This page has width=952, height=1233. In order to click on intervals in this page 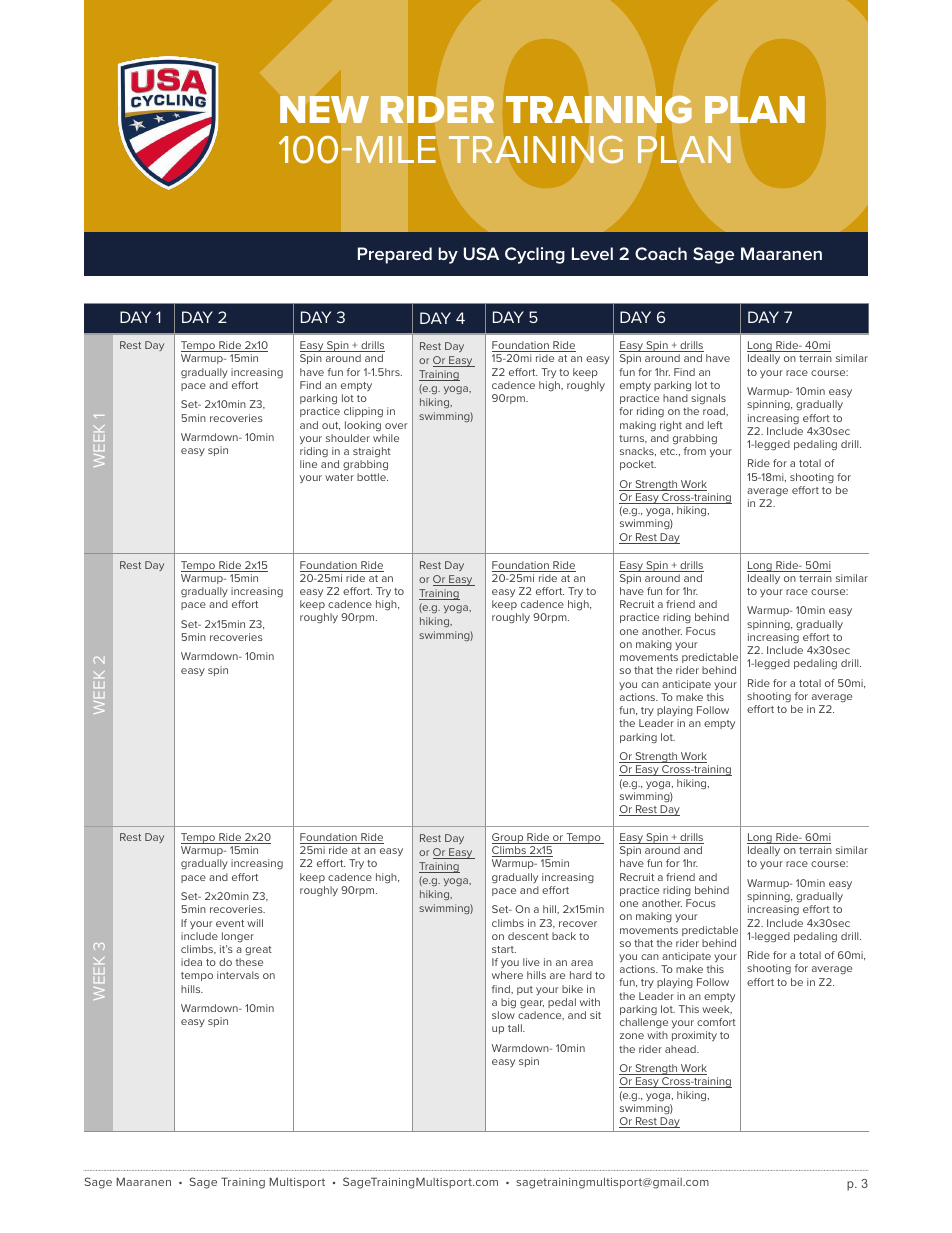, I will do `click(238, 975)`.
